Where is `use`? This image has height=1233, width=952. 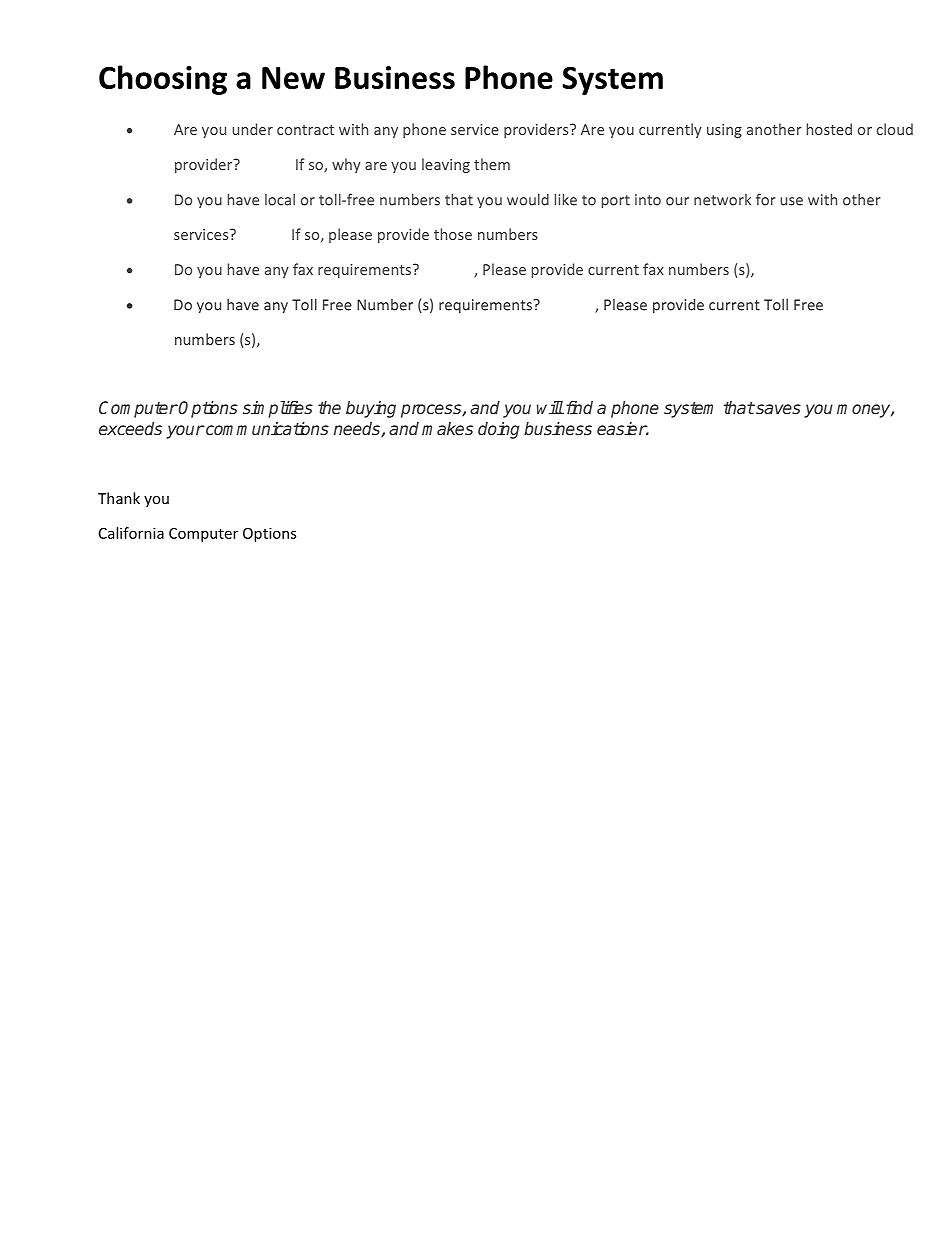
use is located at coordinates (791, 201).
